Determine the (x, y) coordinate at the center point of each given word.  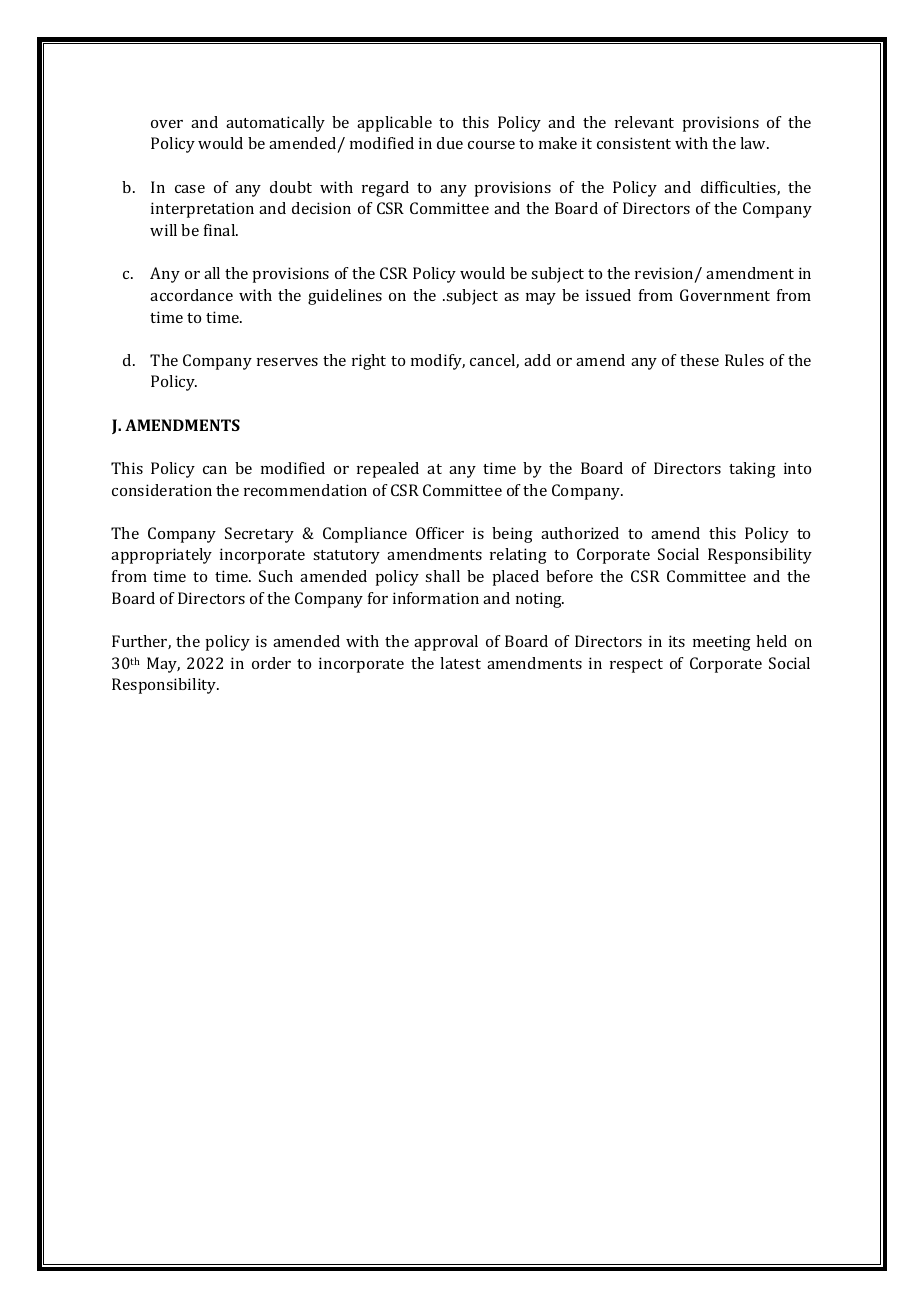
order (271, 663)
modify (438, 362)
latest (460, 663)
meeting (722, 643)
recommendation (305, 490)
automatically (275, 124)
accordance (191, 295)
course (491, 145)
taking (752, 470)
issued (608, 295)
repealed (388, 470)
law (754, 143)
